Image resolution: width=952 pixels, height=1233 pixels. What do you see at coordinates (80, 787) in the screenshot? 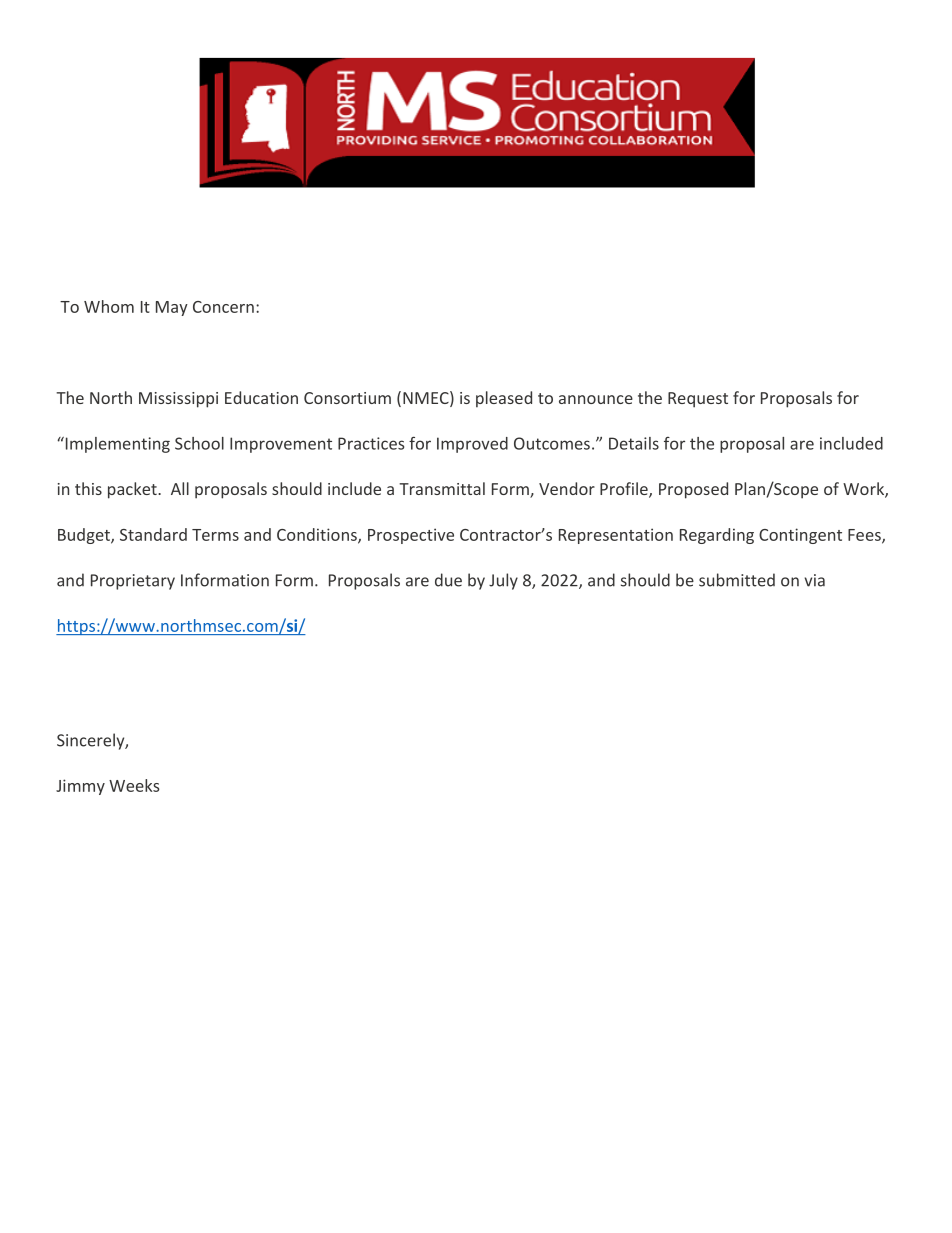
I see `Jimmy` at bounding box center [80, 787].
